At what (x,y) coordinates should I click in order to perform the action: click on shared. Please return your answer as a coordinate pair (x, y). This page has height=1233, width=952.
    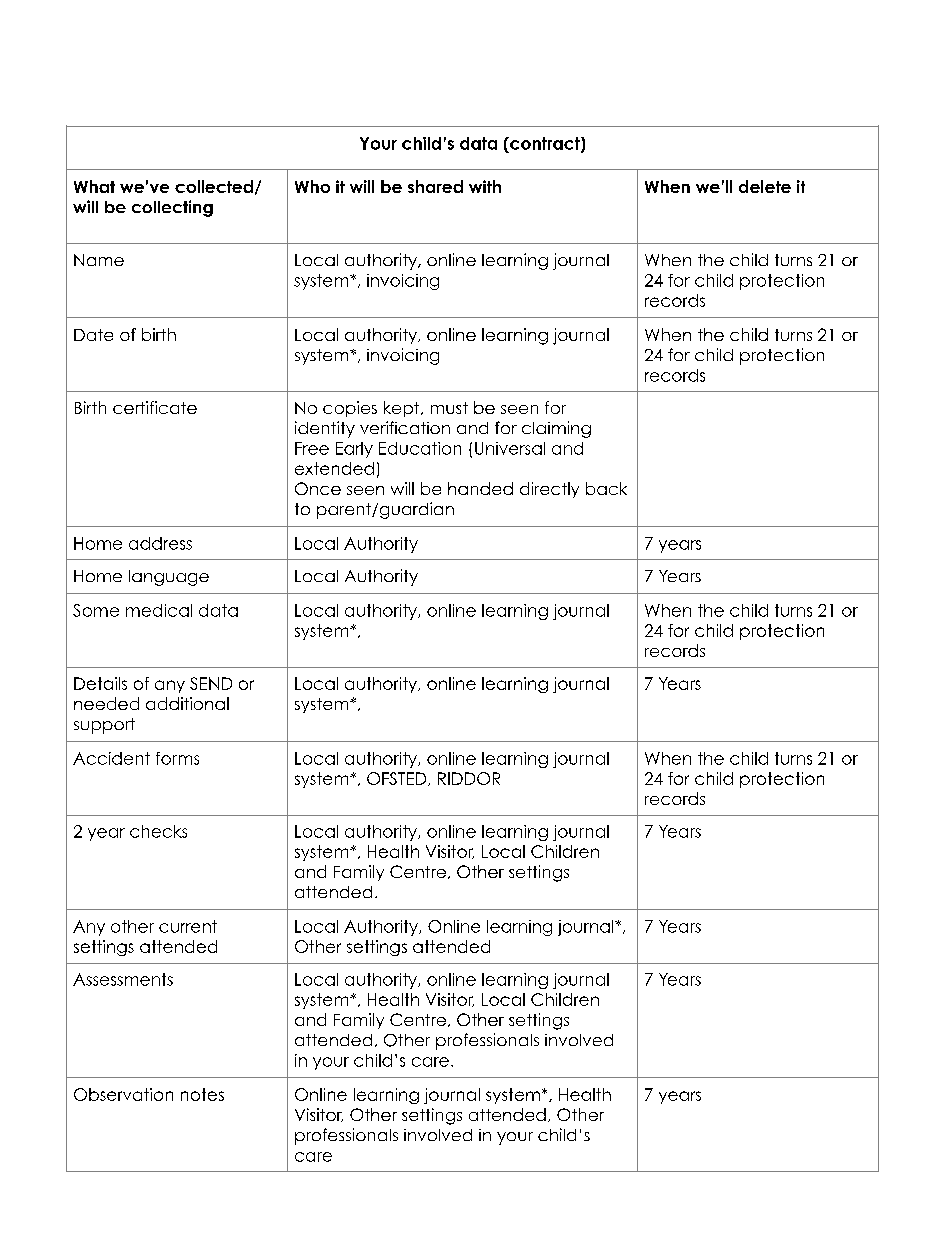
    Looking at the image, I should click on (435, 186).
